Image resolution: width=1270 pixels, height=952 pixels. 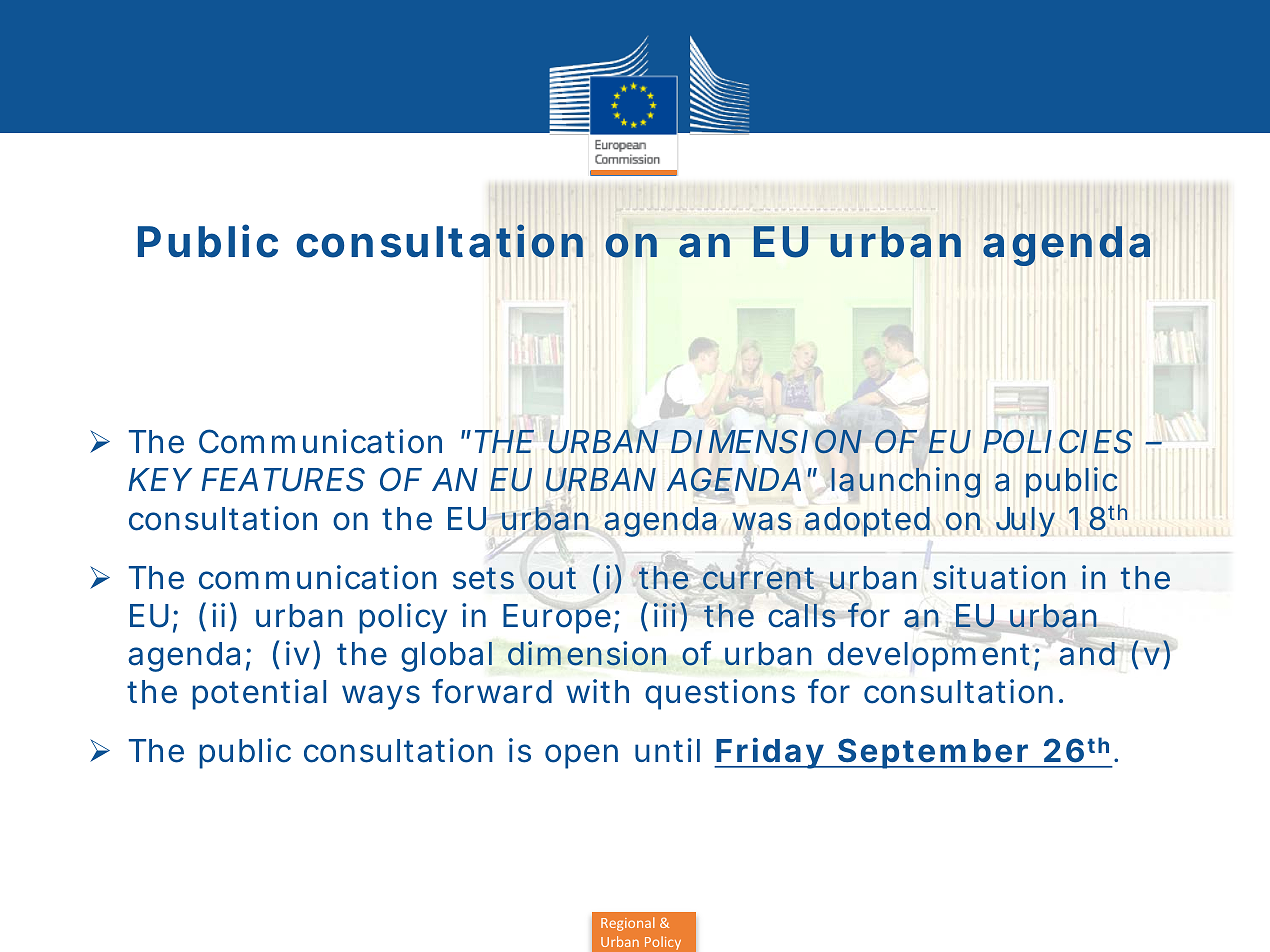 What do you see at coordinates (1087, 654) in the page?
I see `and` at bounding box center [1087, 654].
